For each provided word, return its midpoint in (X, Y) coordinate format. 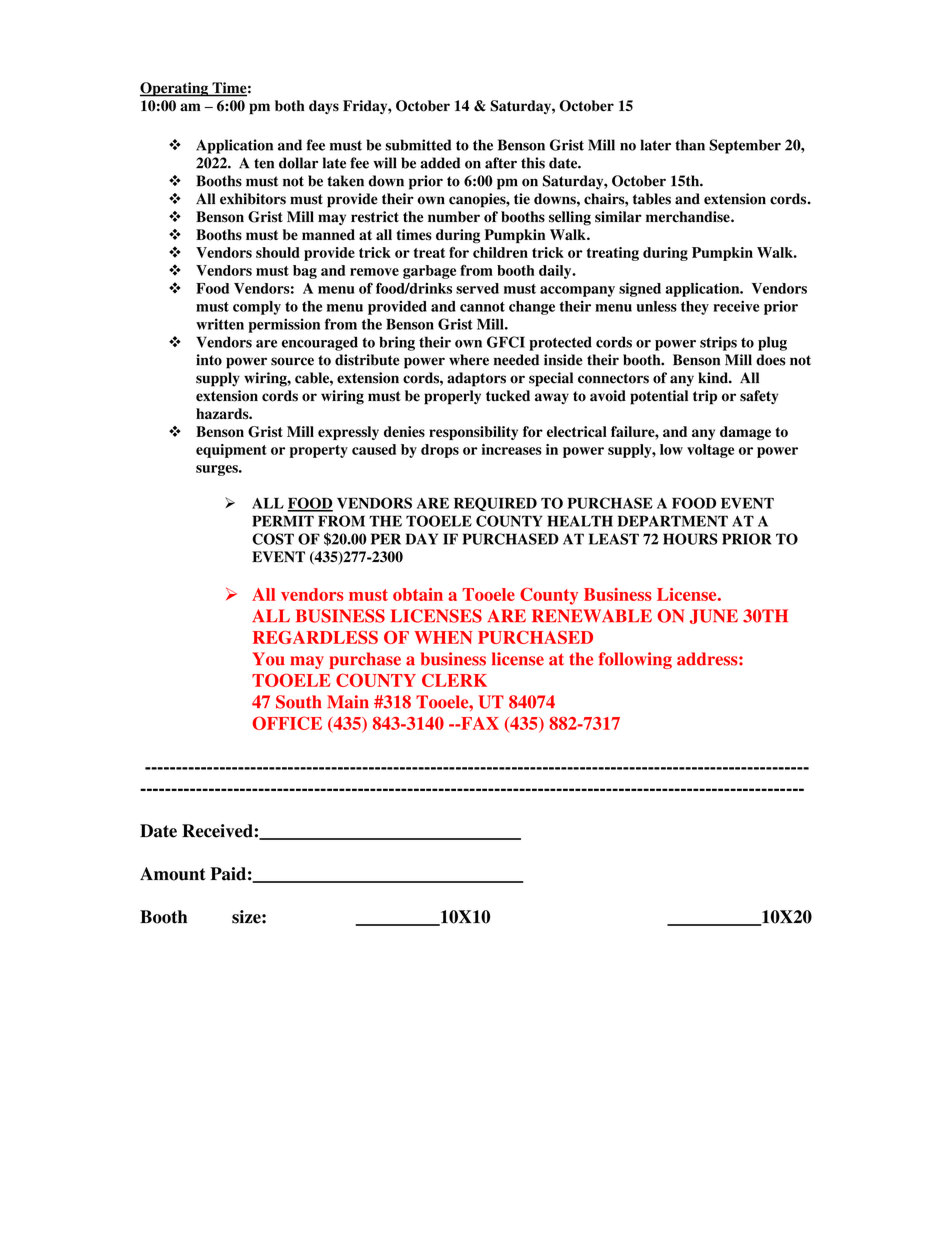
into (209, 360)
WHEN (443, 637)
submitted (418, 145)
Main (348, 702)
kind (714, 378)
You (268, 659)
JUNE (714, 616)
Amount (173, 874)
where (469, 360)
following (635, 660)
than (690, 145)
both (290, 106)
